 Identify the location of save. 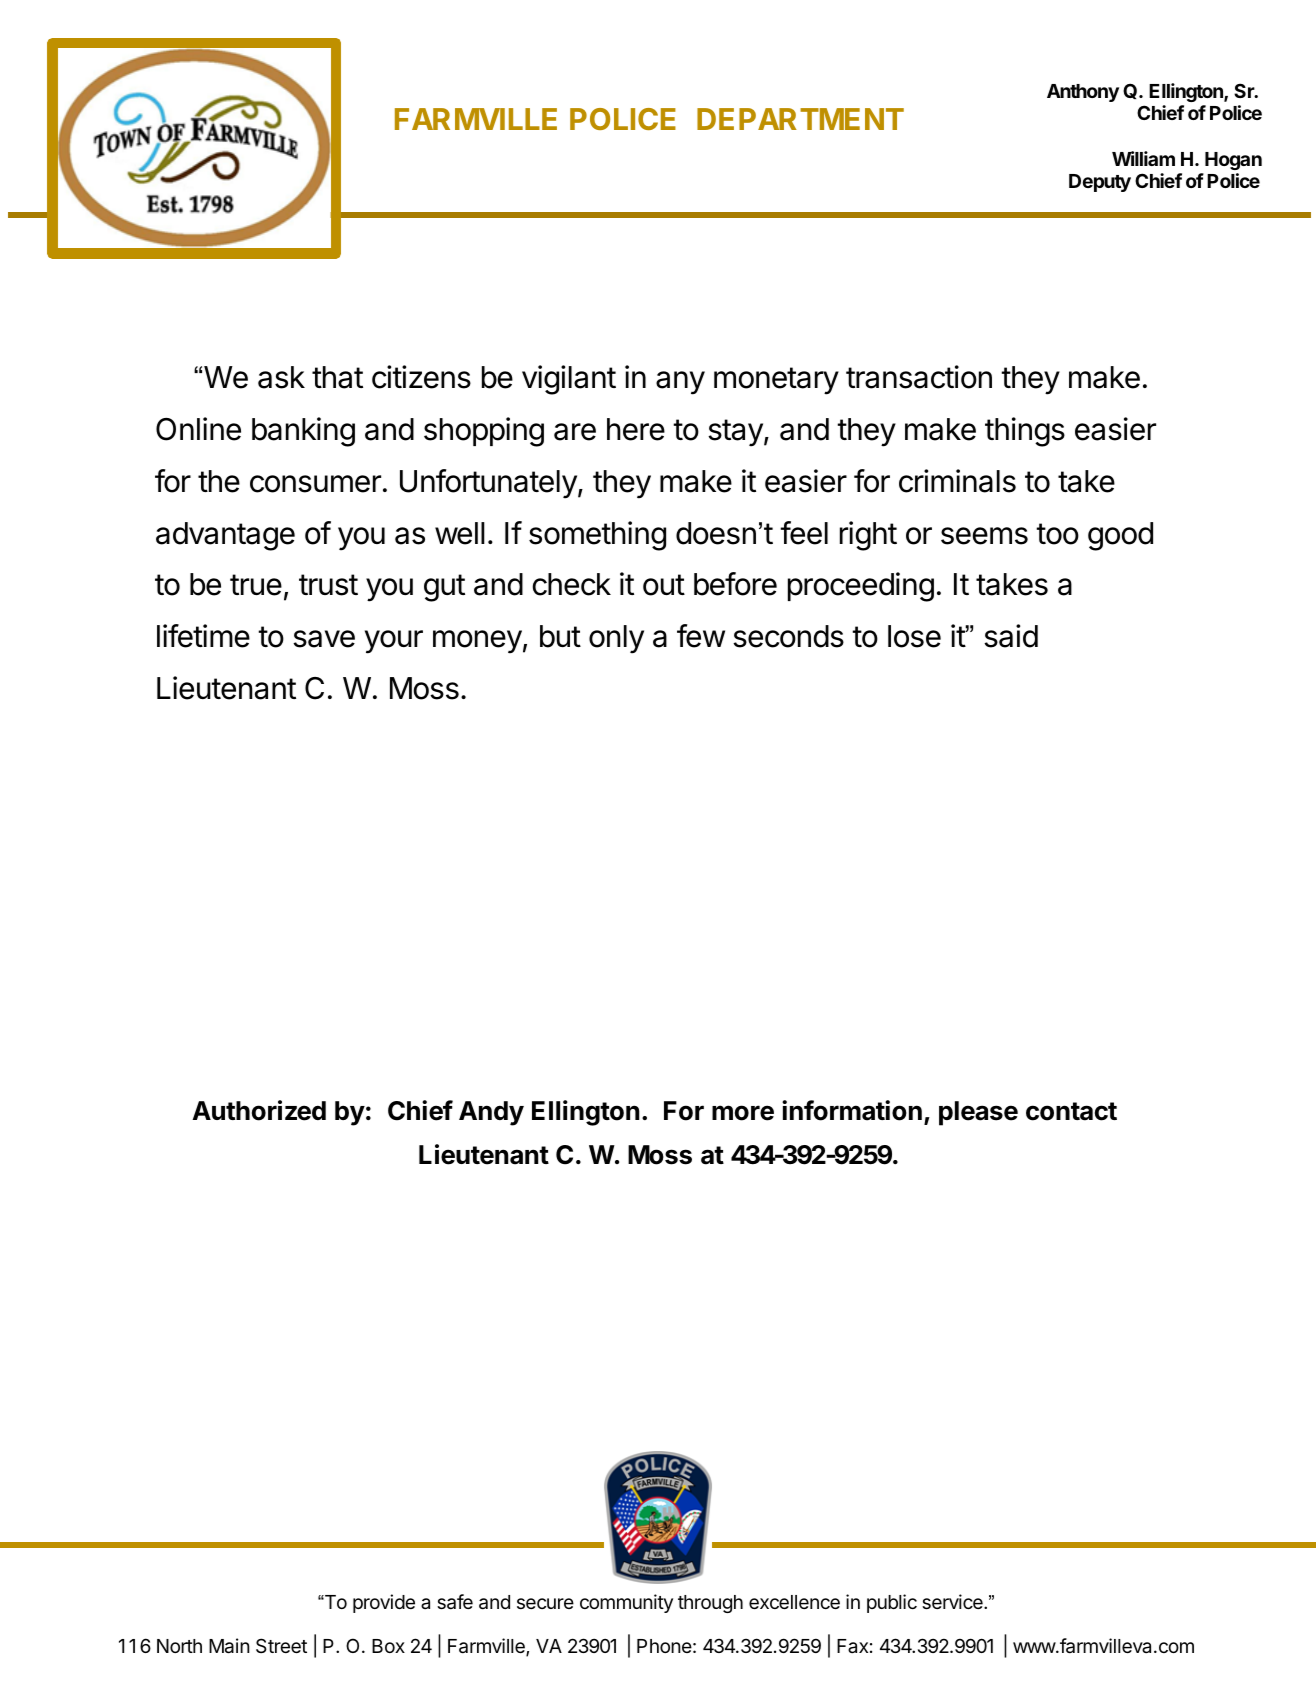
(324, 639).
